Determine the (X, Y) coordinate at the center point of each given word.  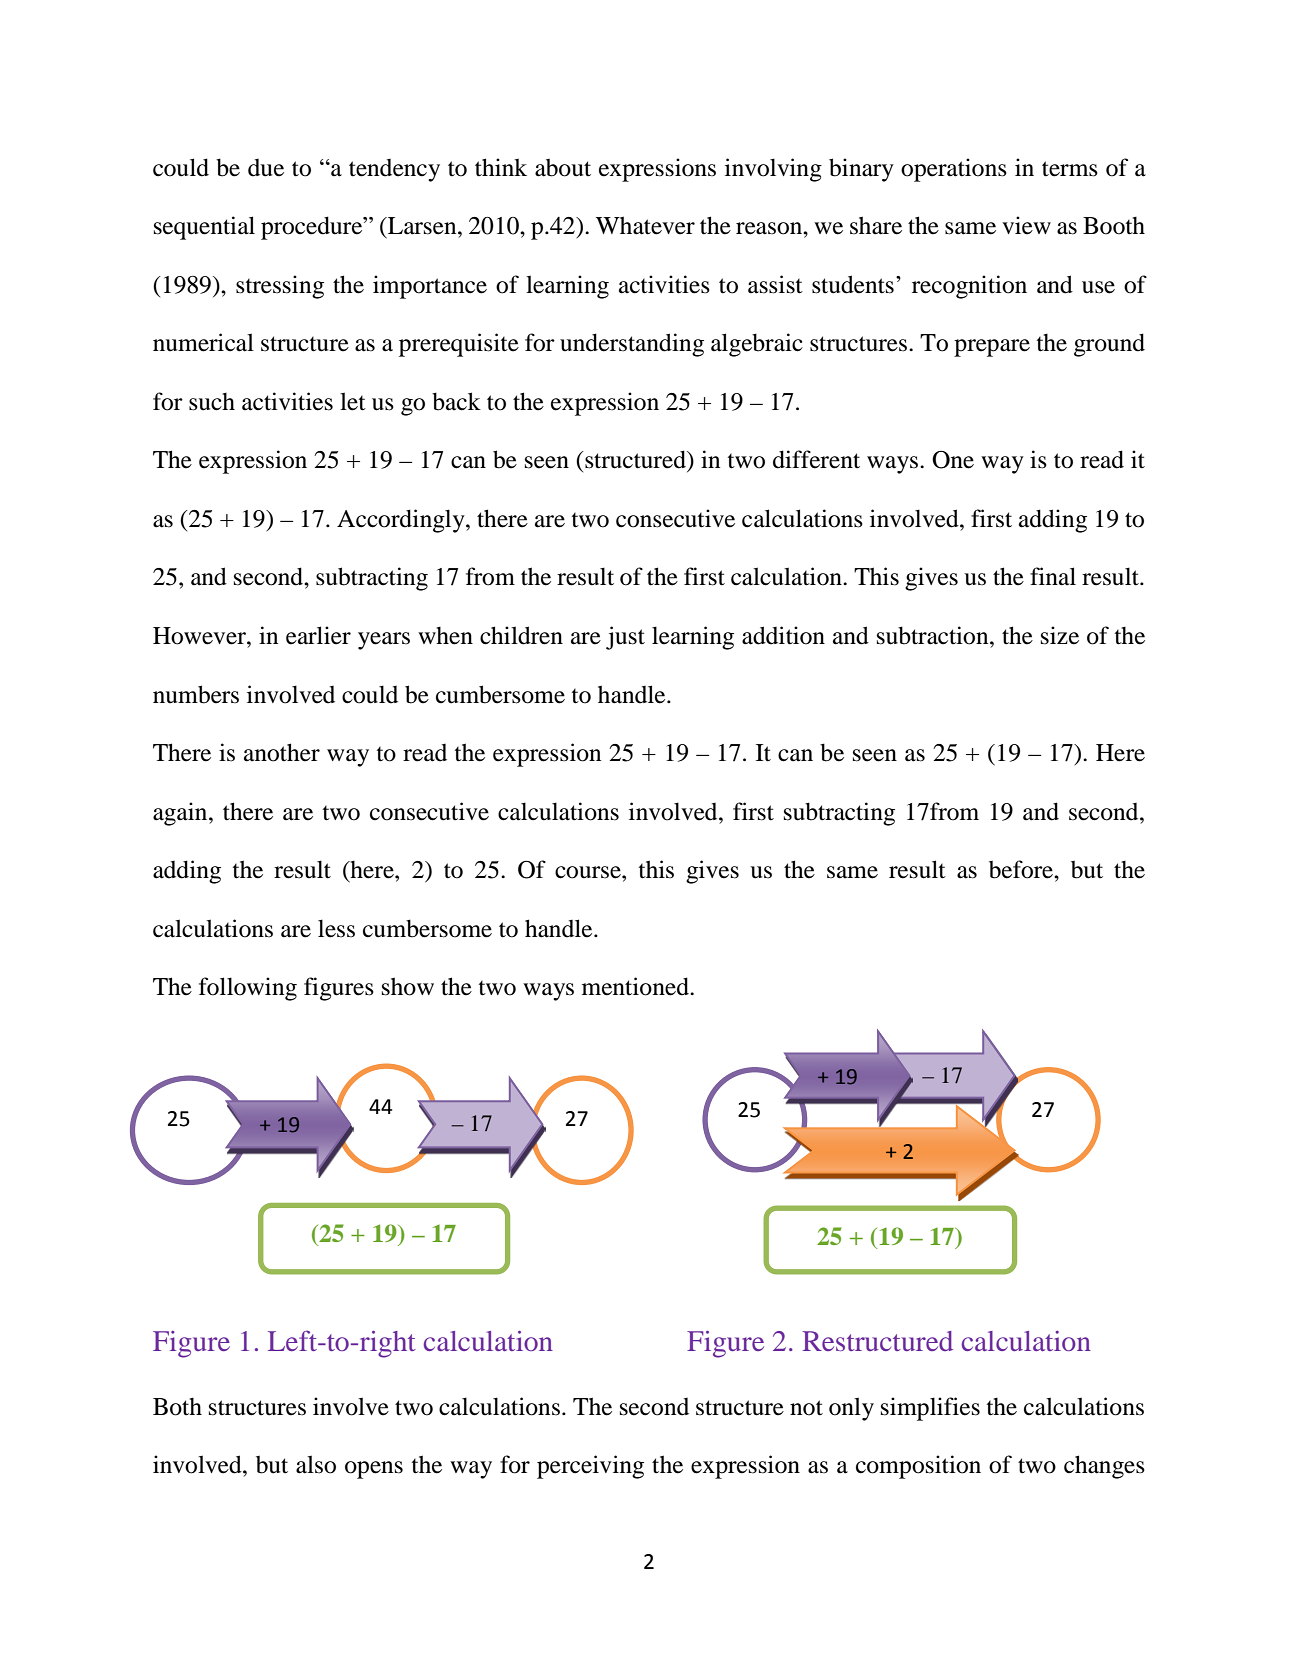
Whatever (645, 225)
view (1026, 225)
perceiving (590, 1467)
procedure (313, 228)
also (316, 1464)
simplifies (930, 1409)
